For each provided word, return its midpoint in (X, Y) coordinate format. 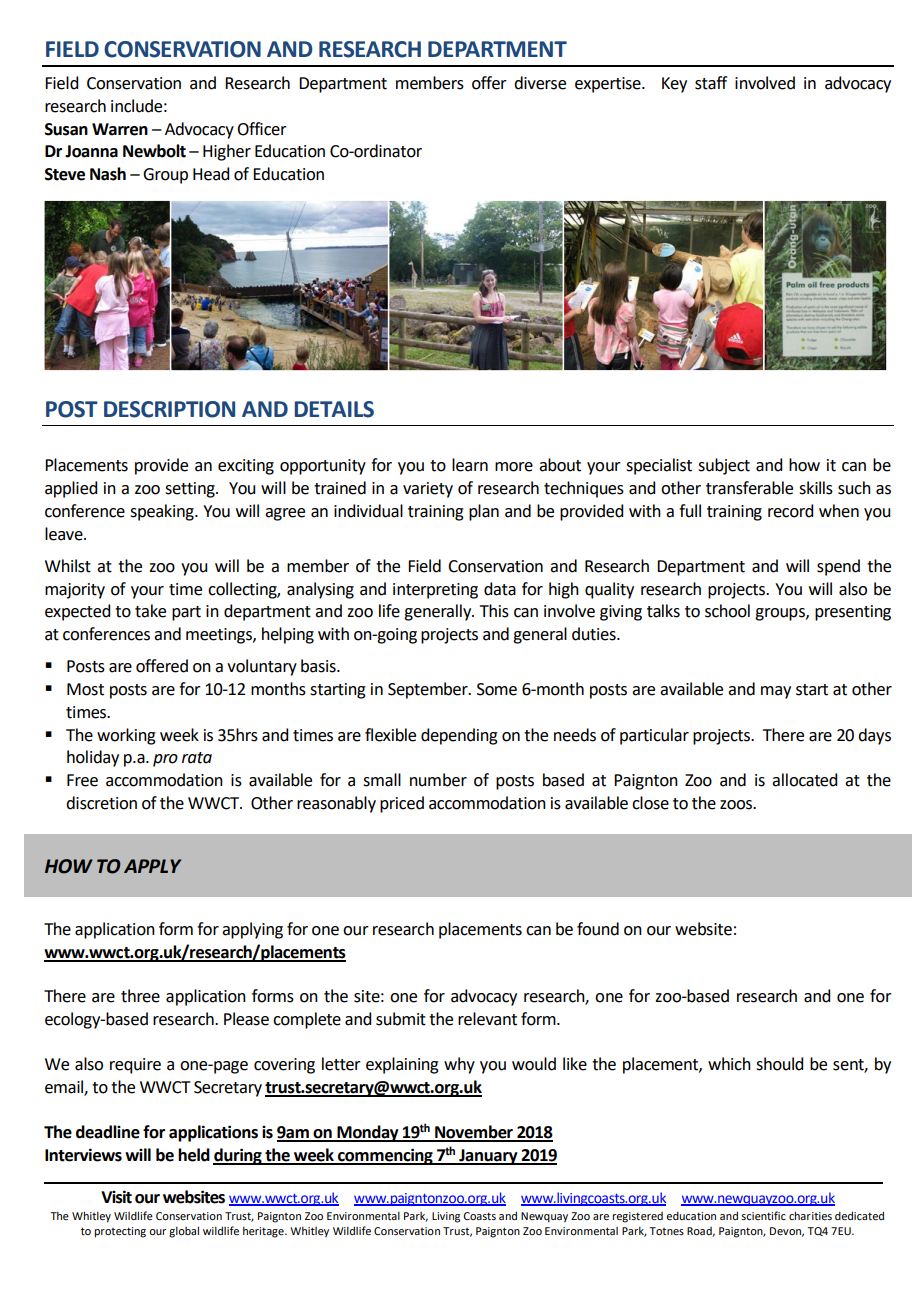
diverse (540, 83)
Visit (116, 1197)
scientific (763, 1215)
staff (711, 83)
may (776, 692)
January (488, 1157)
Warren (120, 129)
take (150, 611)
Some (497, 689)
